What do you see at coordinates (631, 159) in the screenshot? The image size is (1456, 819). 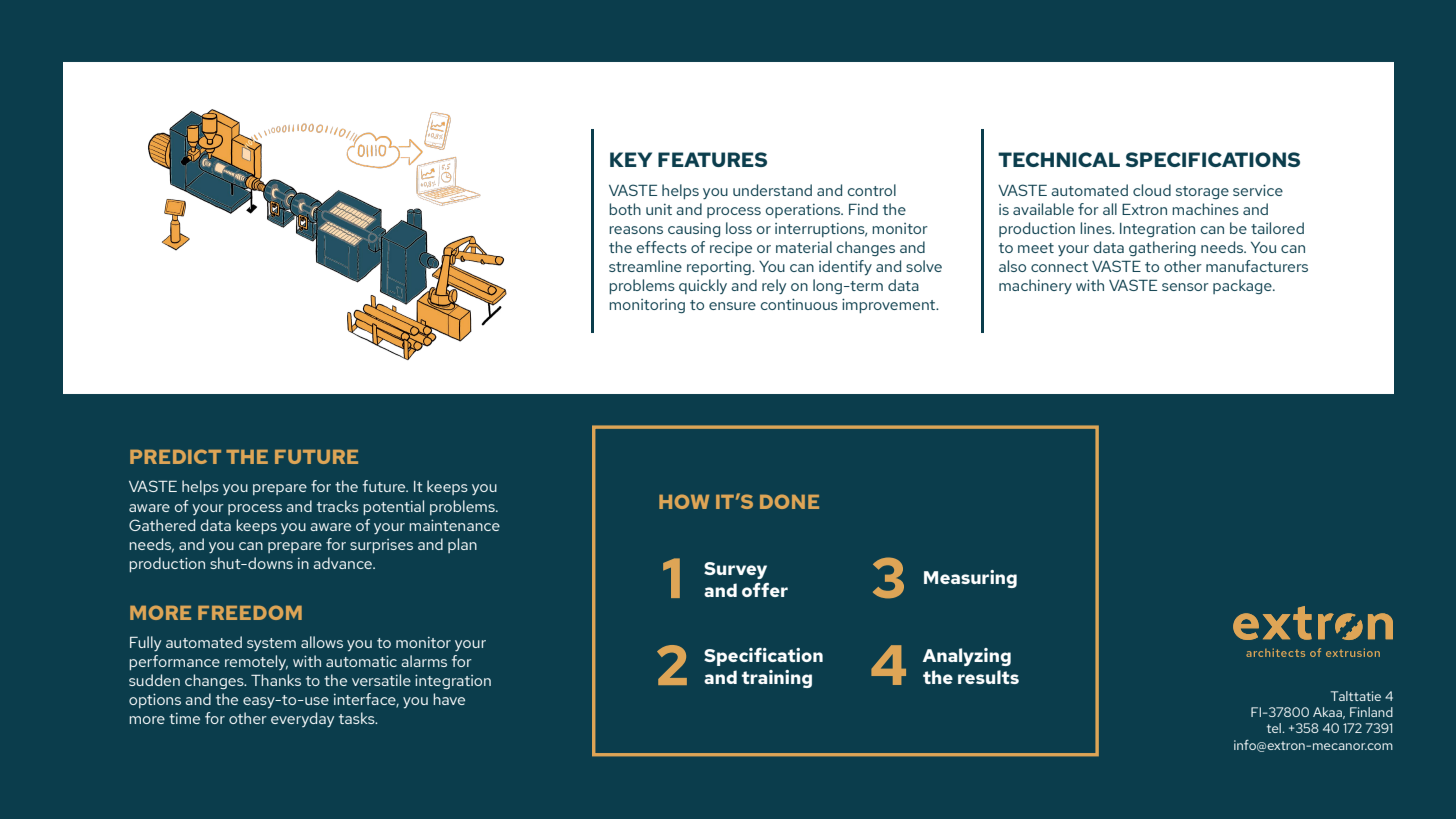 I see `KEY` at bounding box center [631, 159].
